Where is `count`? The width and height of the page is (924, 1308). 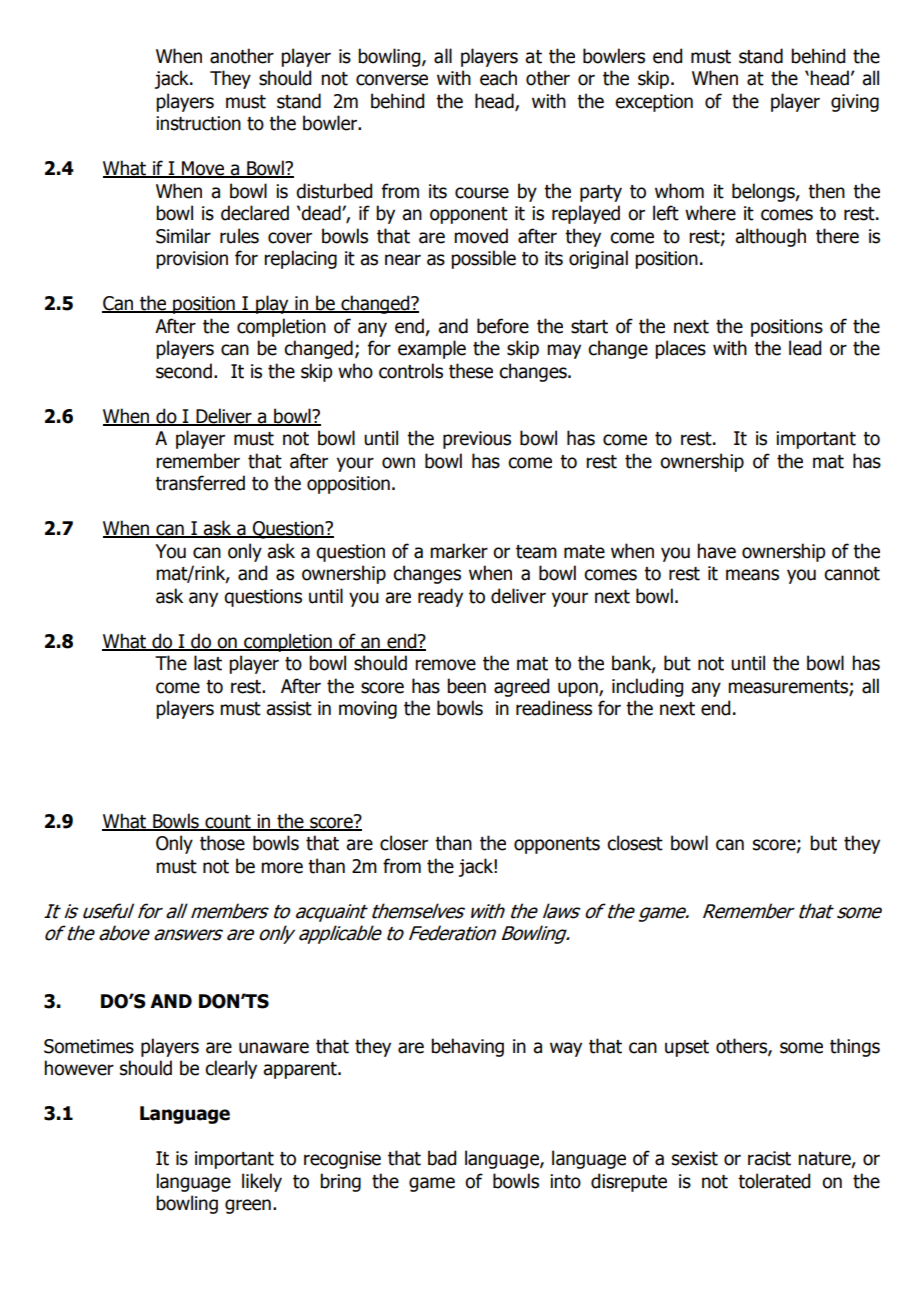
count is located at coordinates (228, 822).
